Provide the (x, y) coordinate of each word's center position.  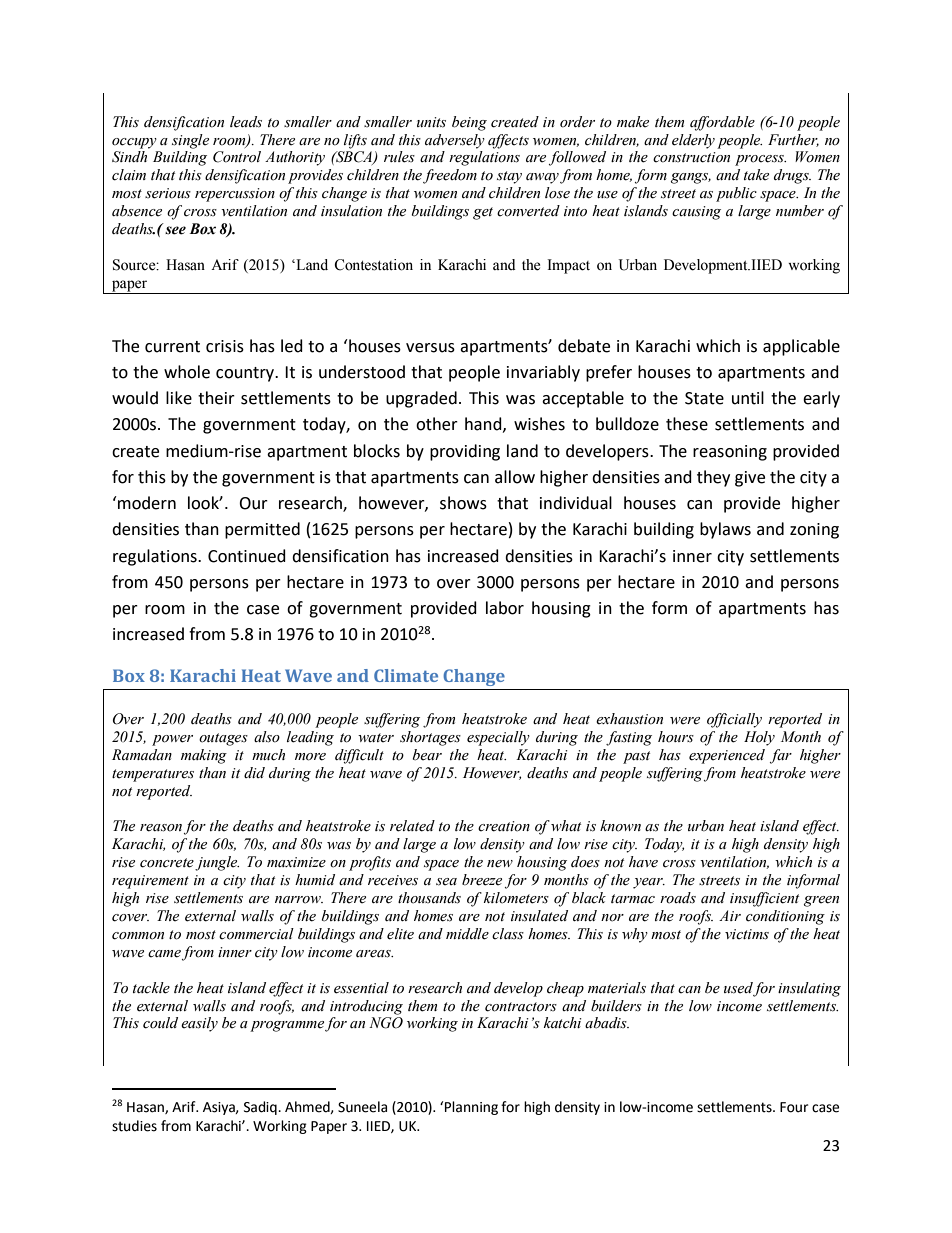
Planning (471, 1108)
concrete (168, 864)
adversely (455, 141)
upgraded (421, 399)
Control (237, 157)
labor (505, 608)
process (760, 160)
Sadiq (261, 1108)
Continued (247, 556)
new (500, 864)
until (748, 398)
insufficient (764, 899)
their (216, 398)
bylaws (725, 530)
